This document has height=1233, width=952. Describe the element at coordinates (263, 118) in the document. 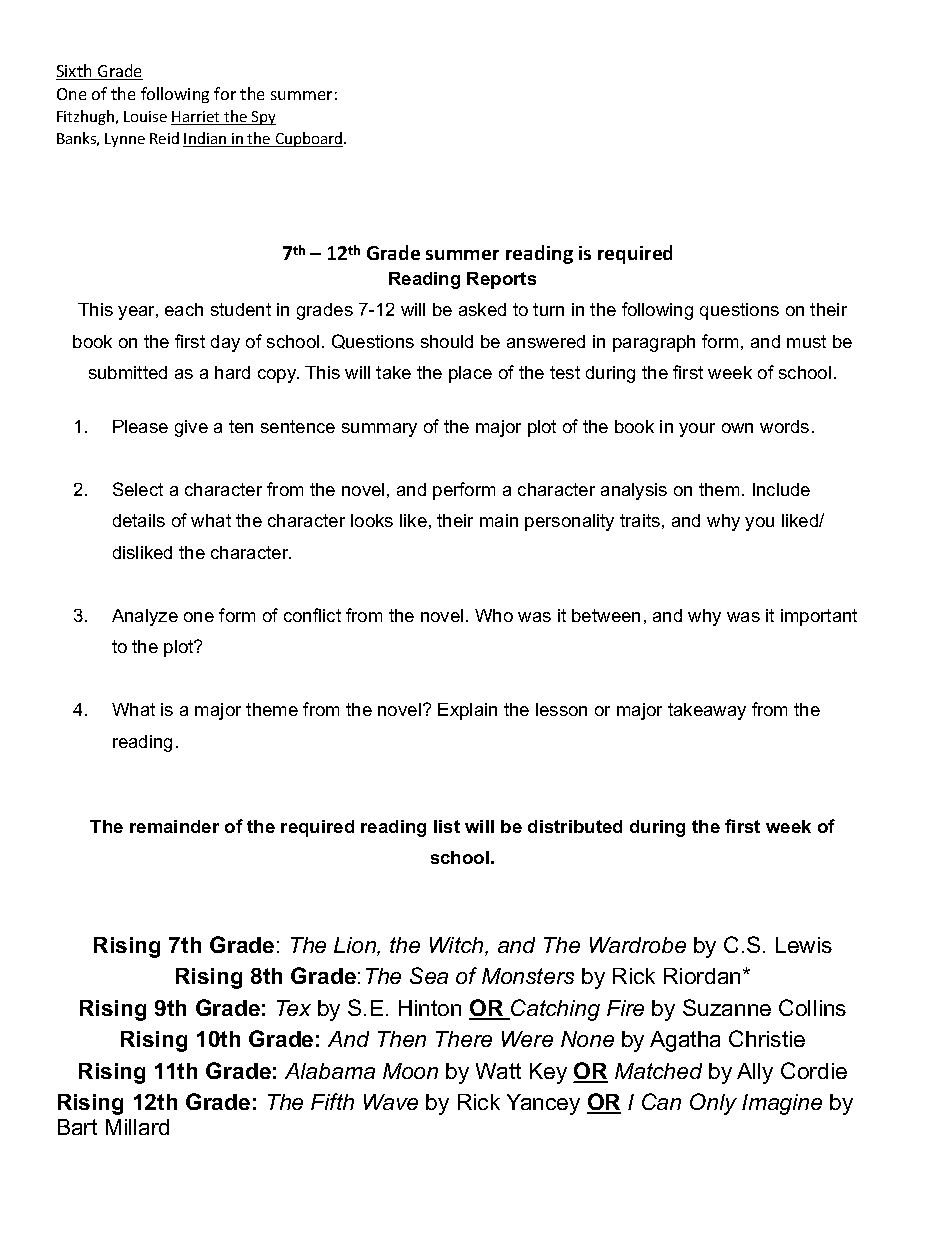

I see `Spy` at that location.
